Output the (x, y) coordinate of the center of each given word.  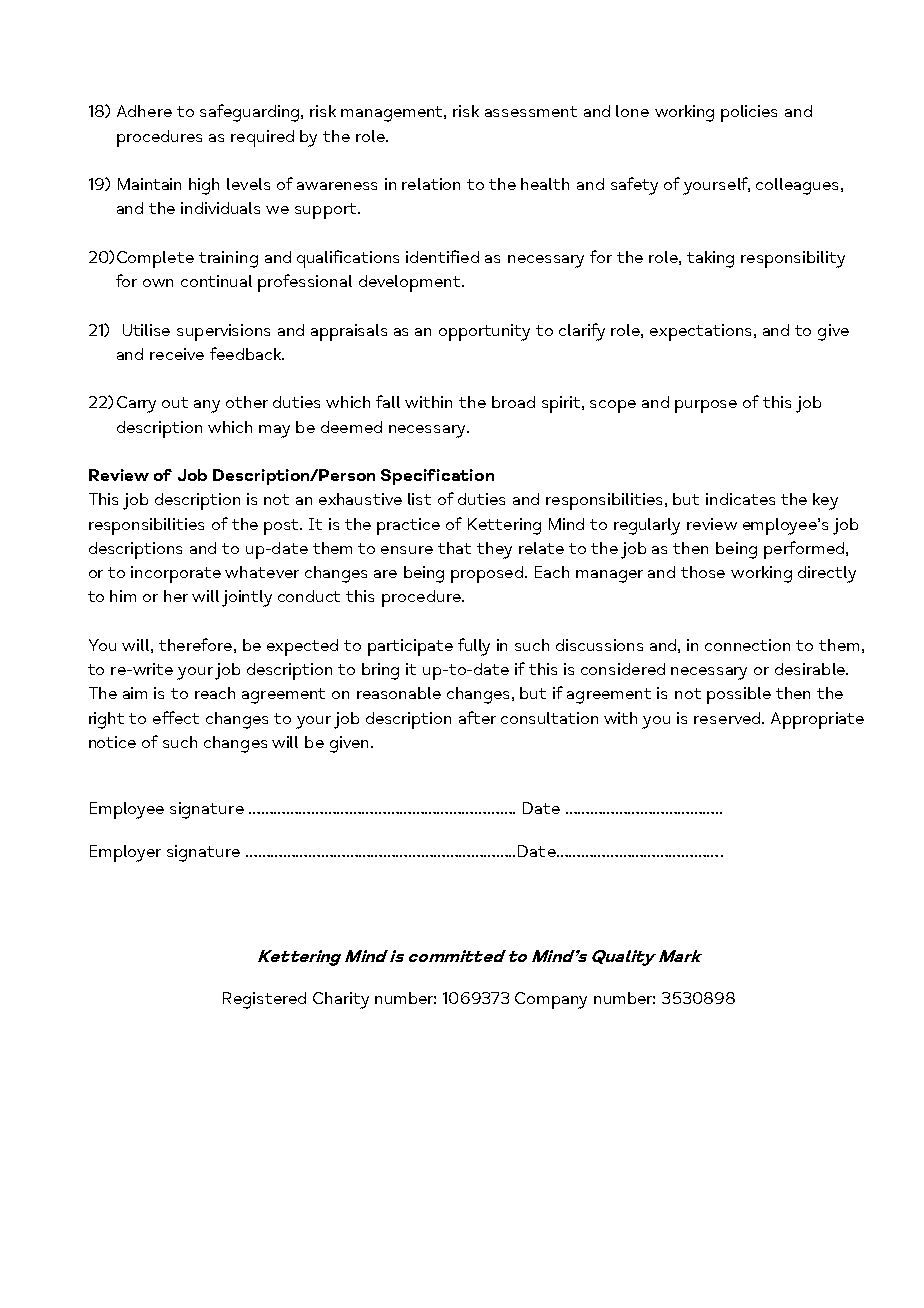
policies (749, 113)
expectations (700, 332)
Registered (264, 1000)
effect (176, 717)
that (454, 548)
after (477, 717)
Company (551, 1000)
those (703, 572)
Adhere (144, 111)
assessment (531, 111)
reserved (728, 718)
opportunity (484, 332)
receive (177, 354)
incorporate (176, 574)
